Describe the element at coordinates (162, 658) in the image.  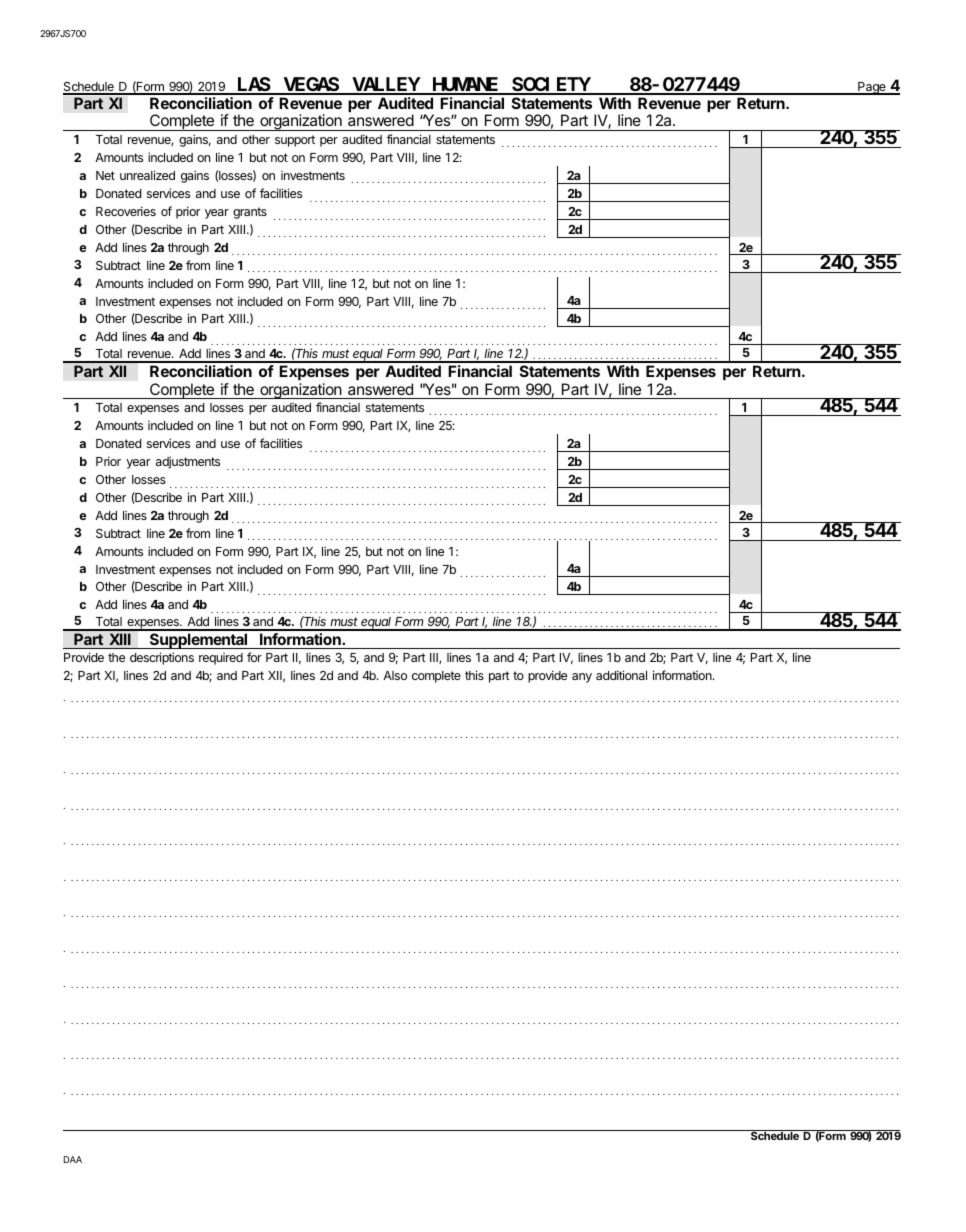
I see `descriptions` at that location.
